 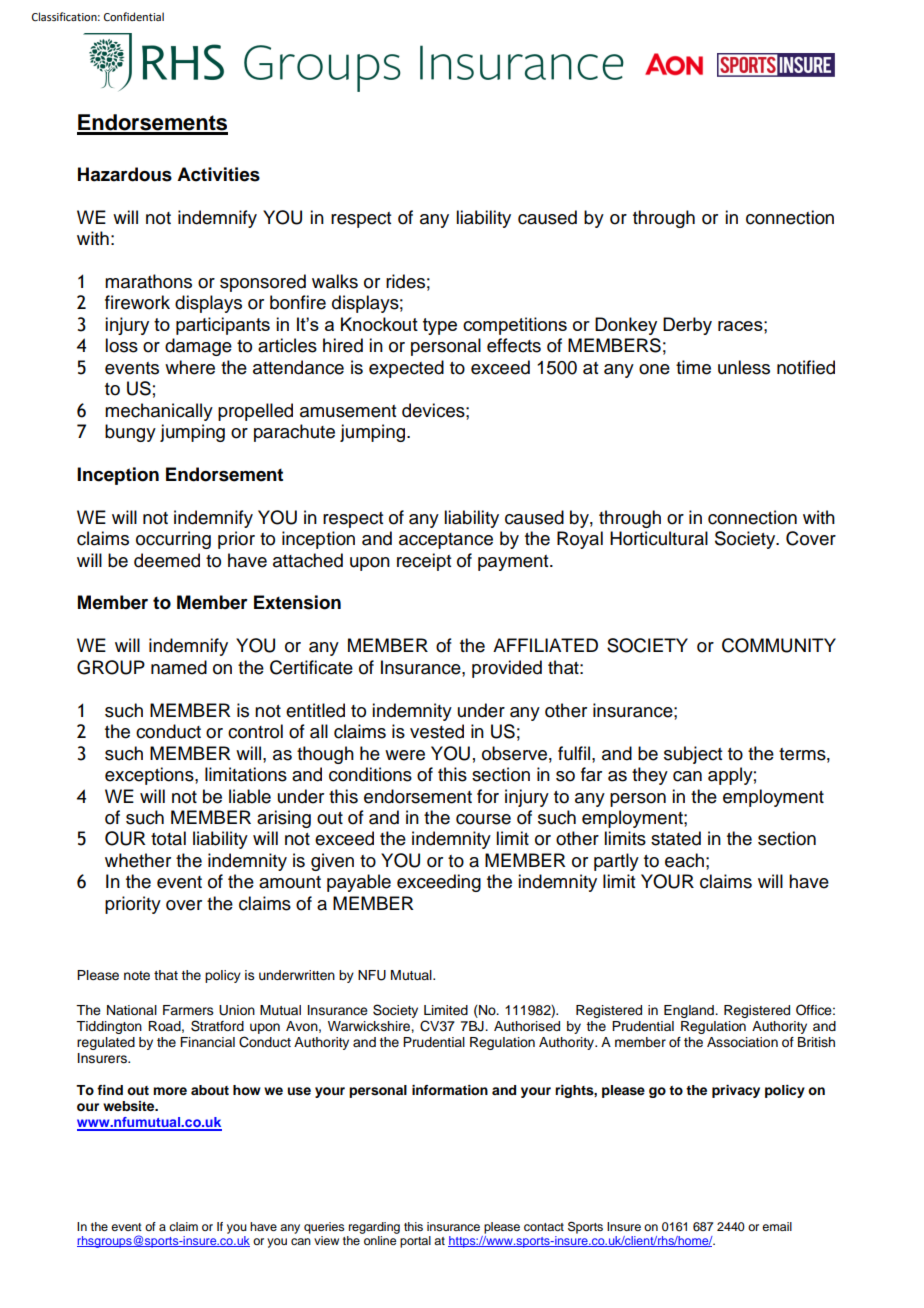 What do you see at coordinates (440, 326) in the screenshot?
I see `type` at bounding box center [440, 326].
